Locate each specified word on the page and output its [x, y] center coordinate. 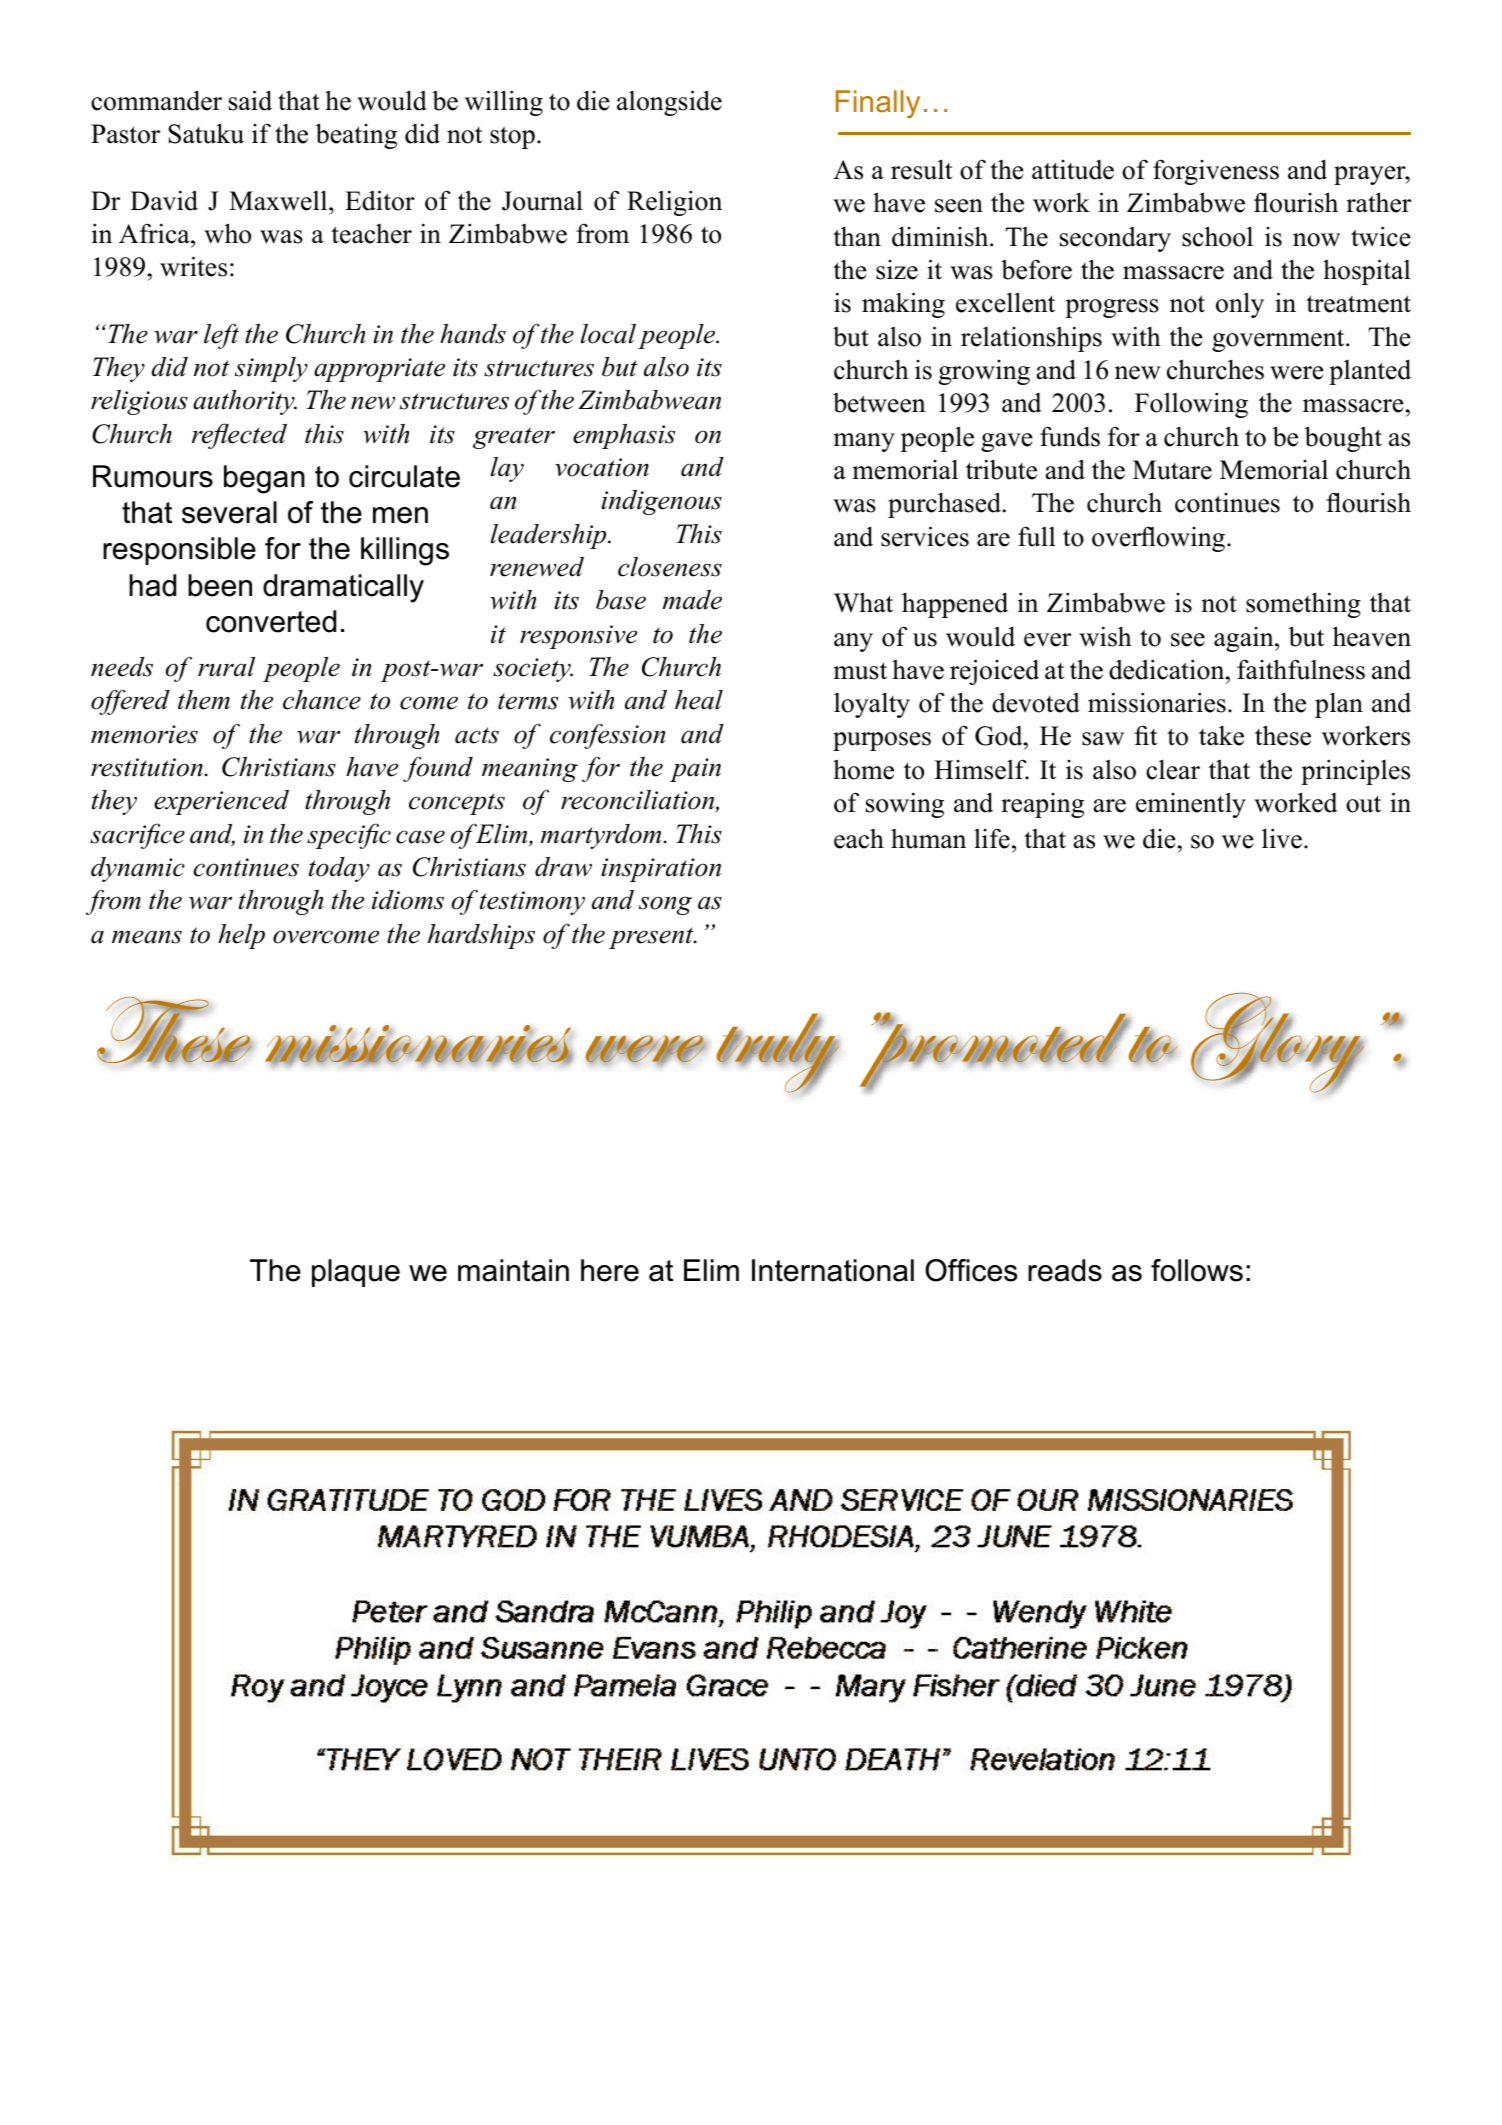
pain [695, 770]
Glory [1277, 1042]
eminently [1191, 805]
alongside [669, 103]
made [692, 600]
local [608, 334]
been [220, 585]
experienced [221, 802]
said [250, 100]
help [241, 936]
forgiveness [1216, 172]
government [1279, 340]
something [1303, 605]
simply [271, 369]
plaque [356, 1273]
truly [777, 1053]
